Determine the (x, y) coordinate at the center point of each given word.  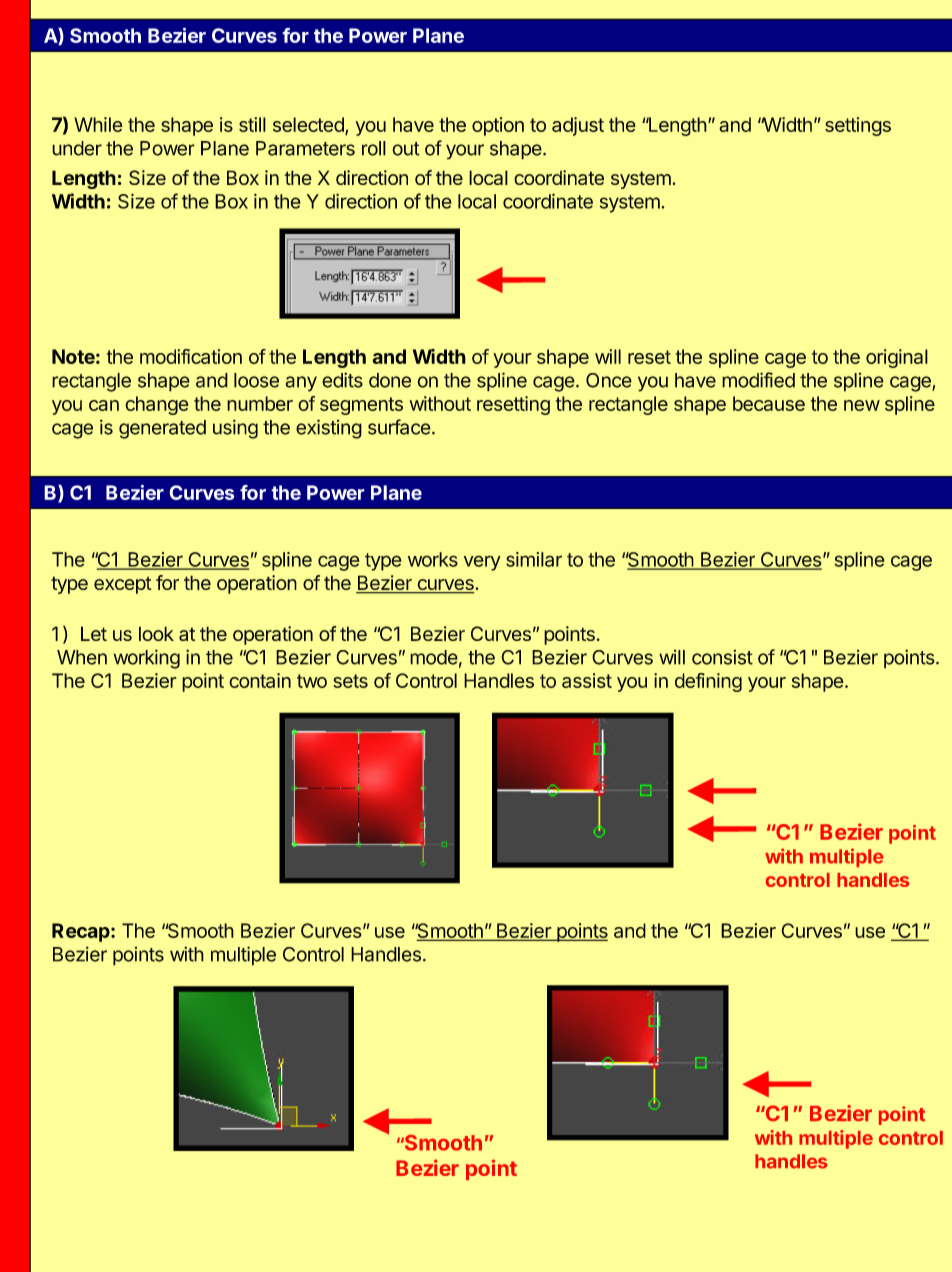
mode (434, 657)
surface (399, 427)
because (769, 403)
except (123, 585)
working (147, 659)
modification (191, 356)
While (98, 124)
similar (534, 559)
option (498, 126)
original (897, 358)
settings (858, 126)
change (157, 405)
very (482, 563)
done (390, 380)
